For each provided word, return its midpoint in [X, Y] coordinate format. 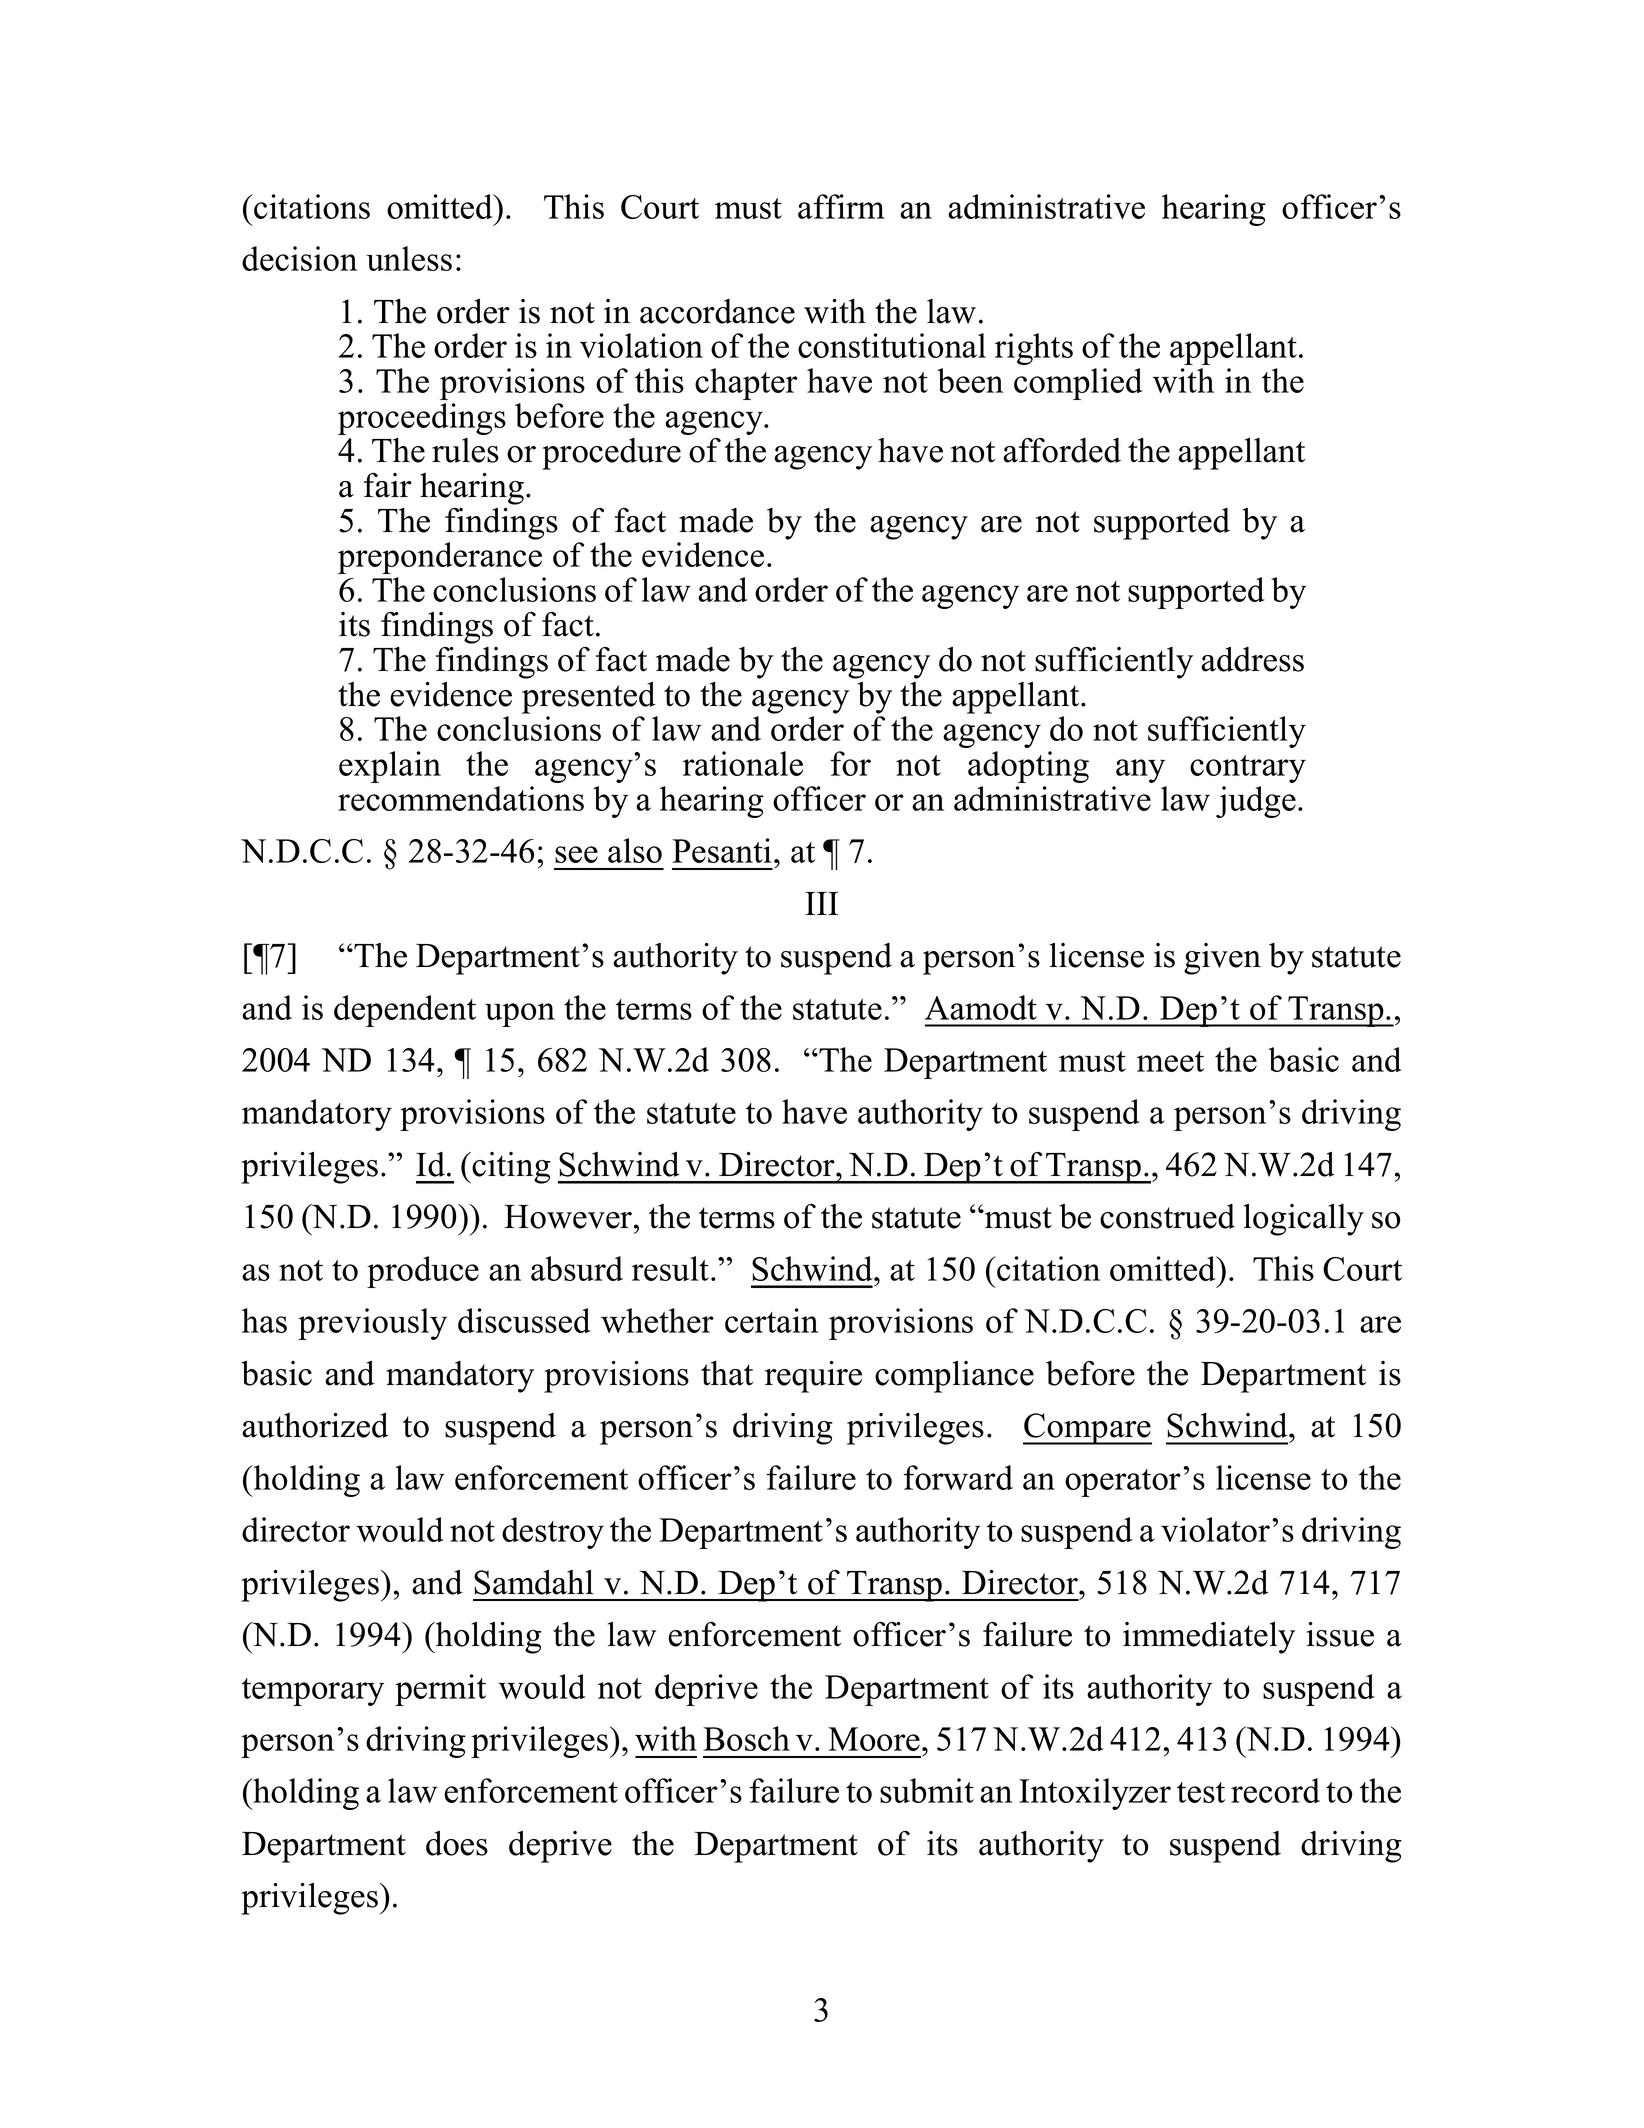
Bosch [746, 1738]
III [821, 903]
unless [409, 258]
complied [1078, 384]
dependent [405, 1011]
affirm [841, 206]
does [457, 1843]
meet [1170, 1061]
